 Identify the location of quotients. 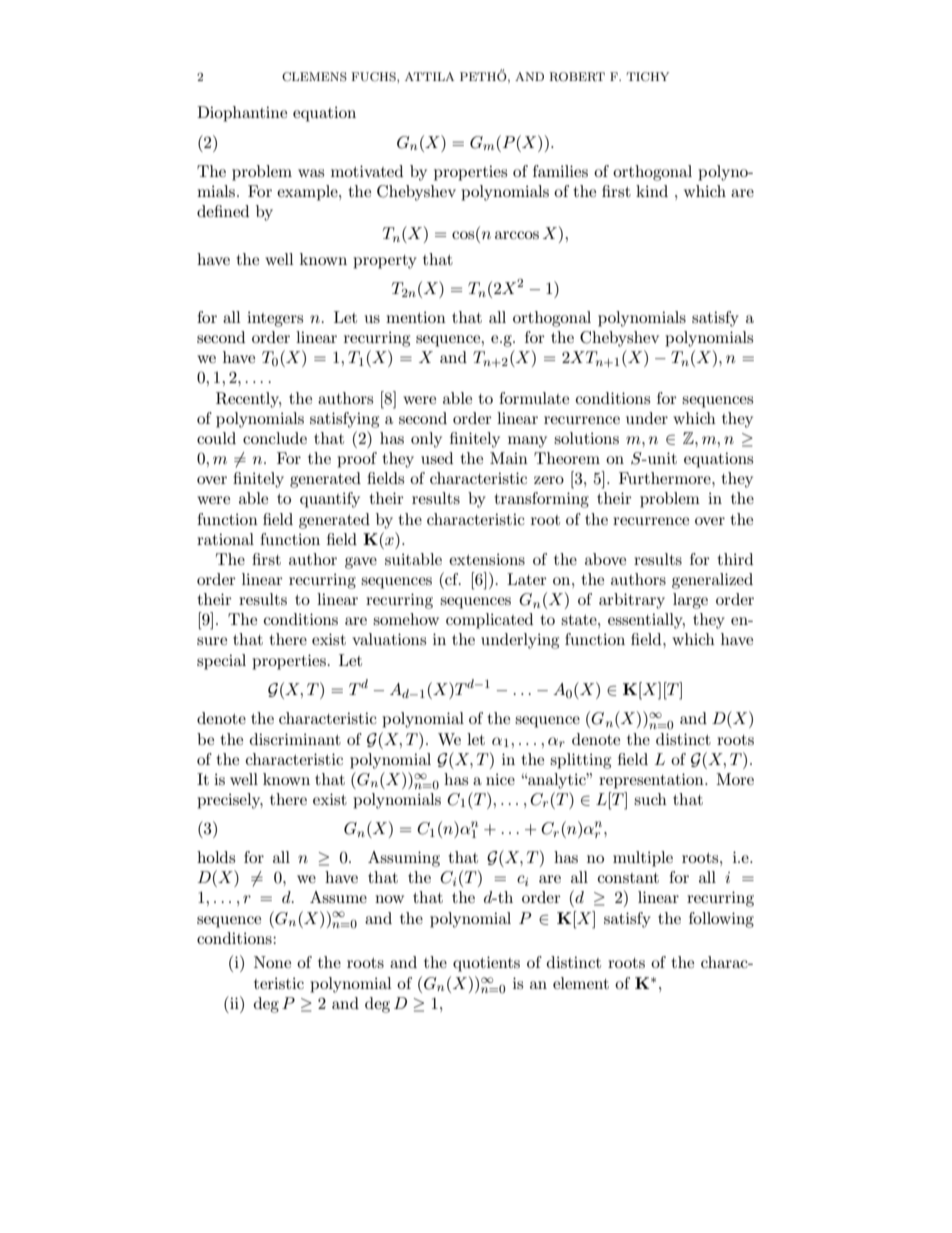
(486, 964).
